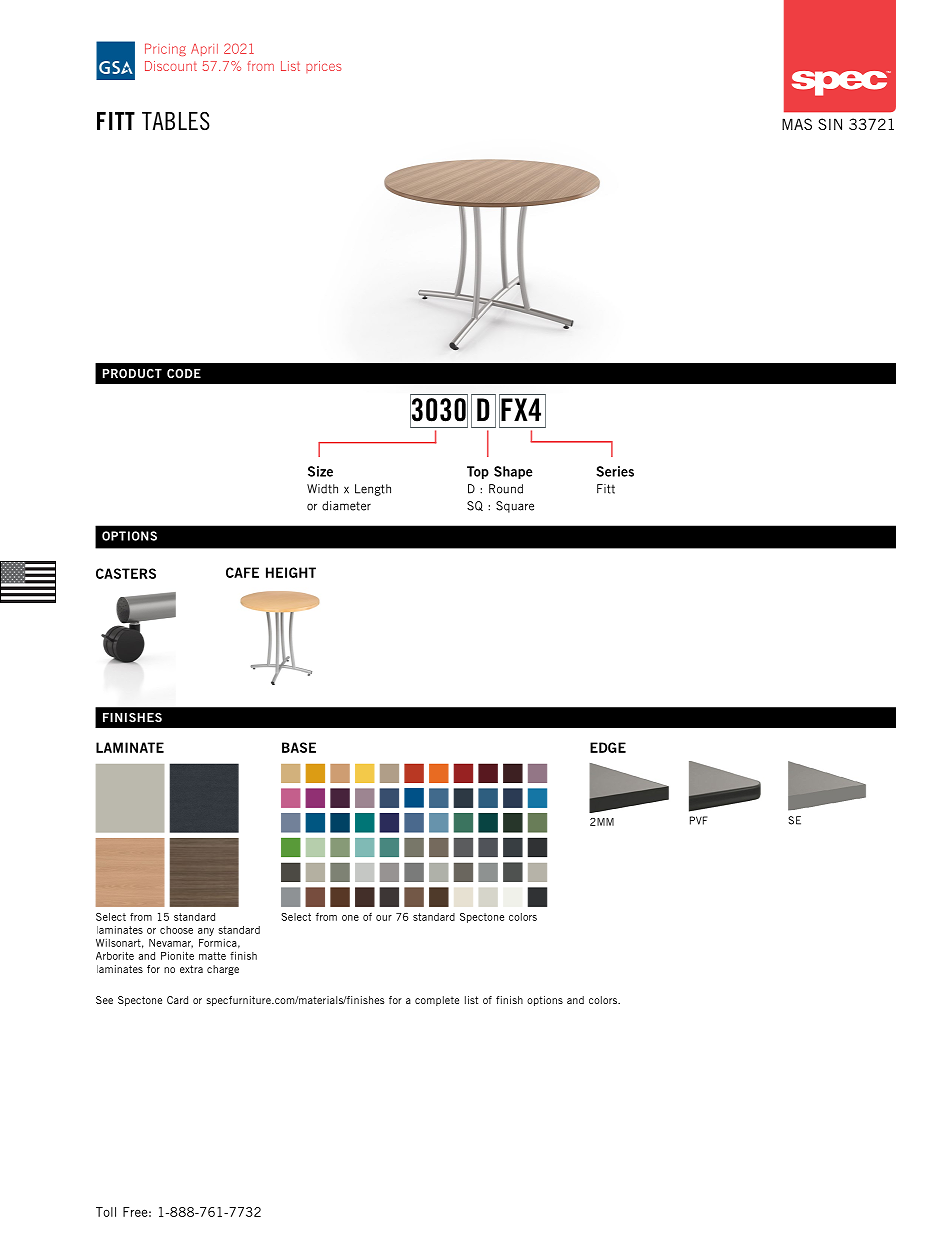  I want to click on Toll, so click(106, 1212).
